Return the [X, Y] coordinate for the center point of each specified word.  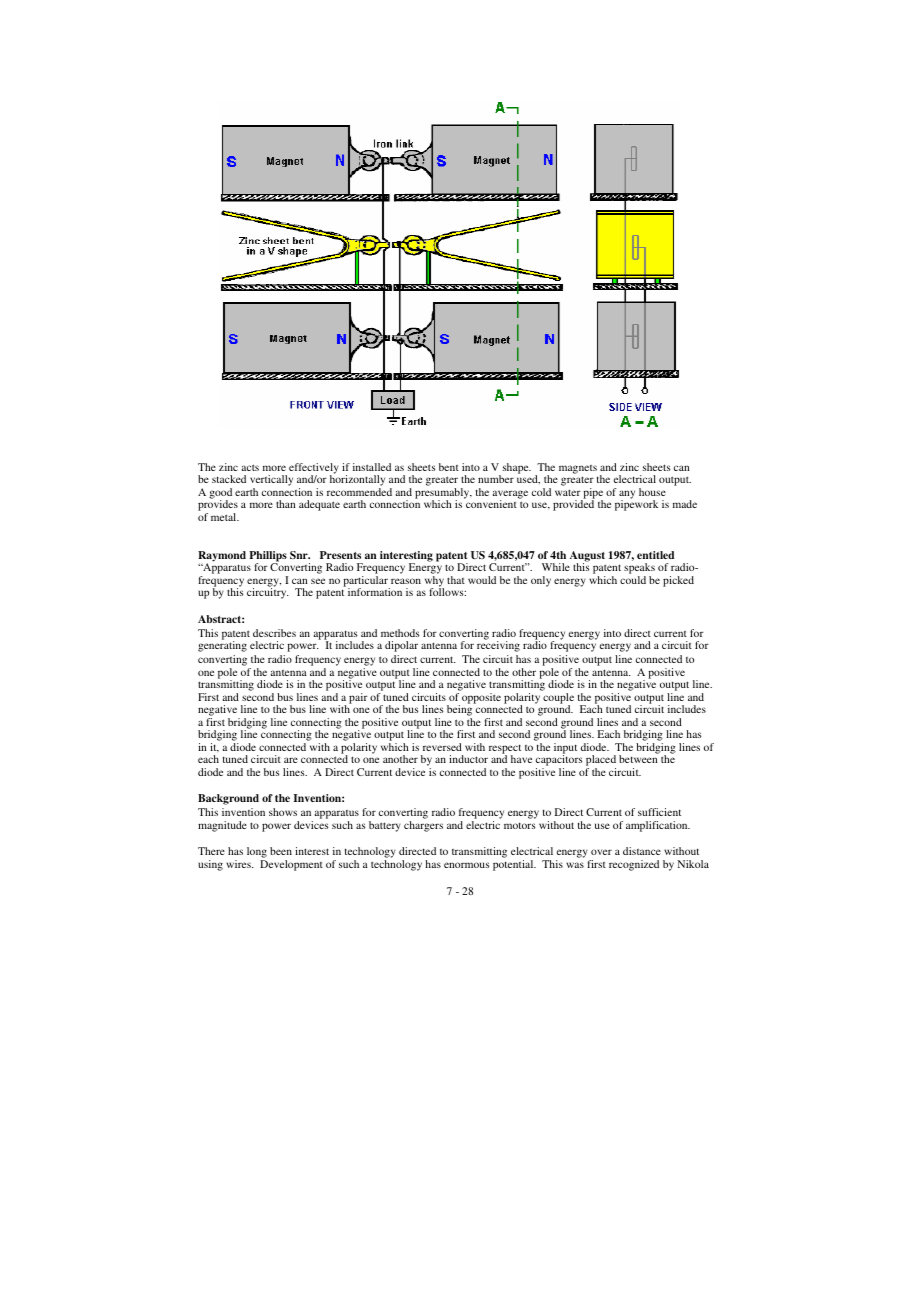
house [652, 492]
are [291, 760]
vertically [271, 480]
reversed [442, 747]
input [565, 749]
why [434, 582]
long [257, 852]
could [633, 580]
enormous [466, 865]
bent [449, 467]
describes [274, 633]
